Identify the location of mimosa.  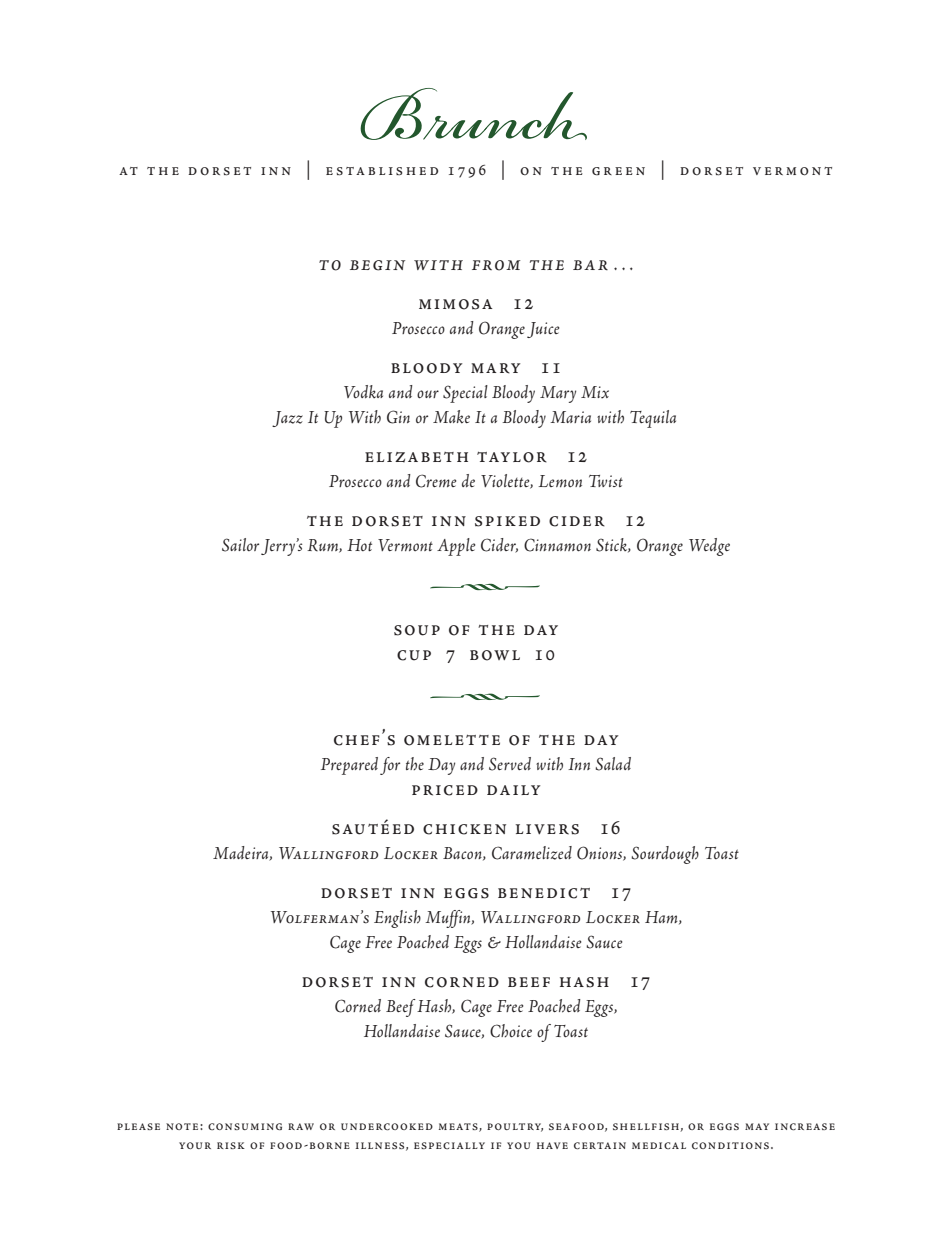
(455, 304).
